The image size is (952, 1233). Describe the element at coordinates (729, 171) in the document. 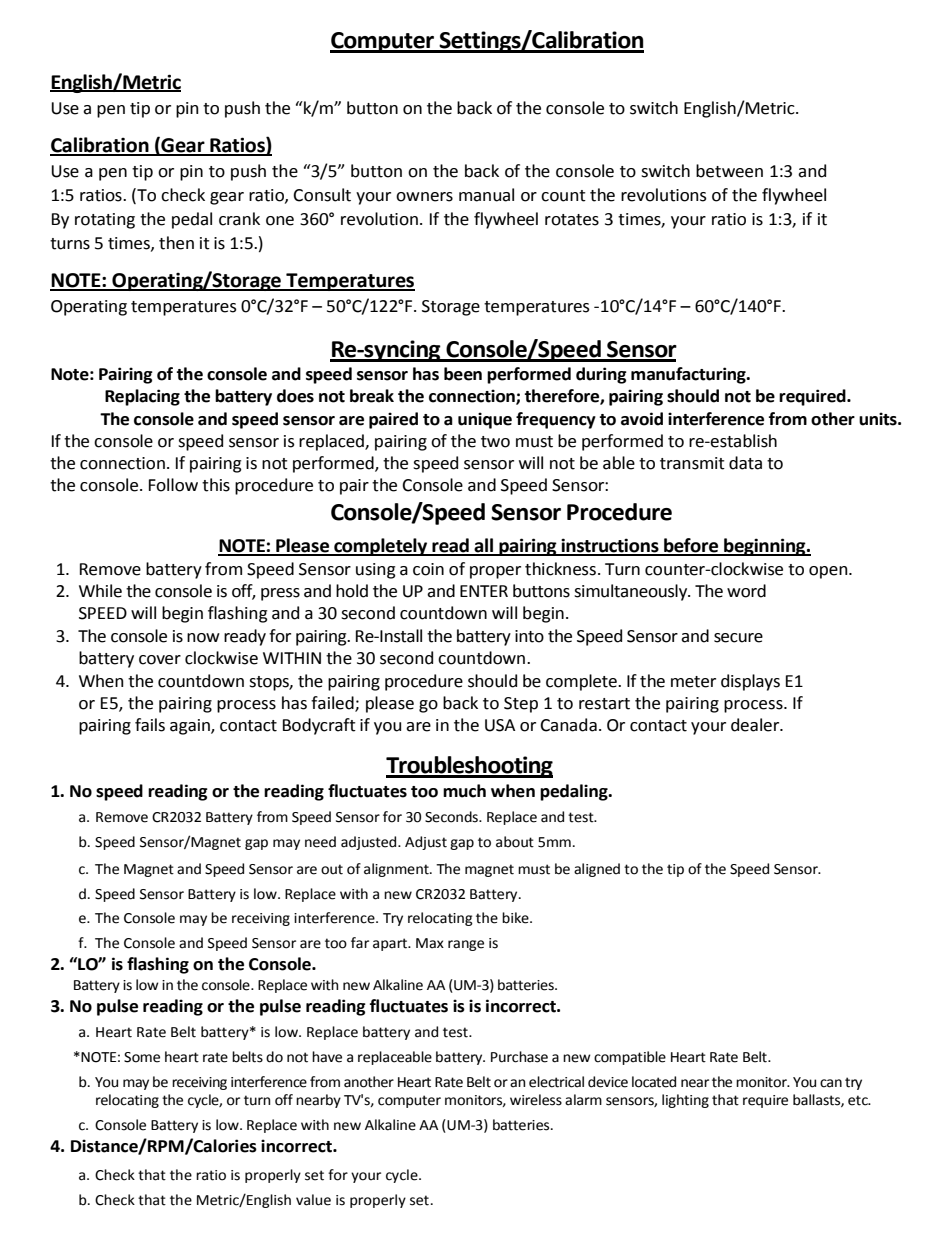

I see `between` at that location.
